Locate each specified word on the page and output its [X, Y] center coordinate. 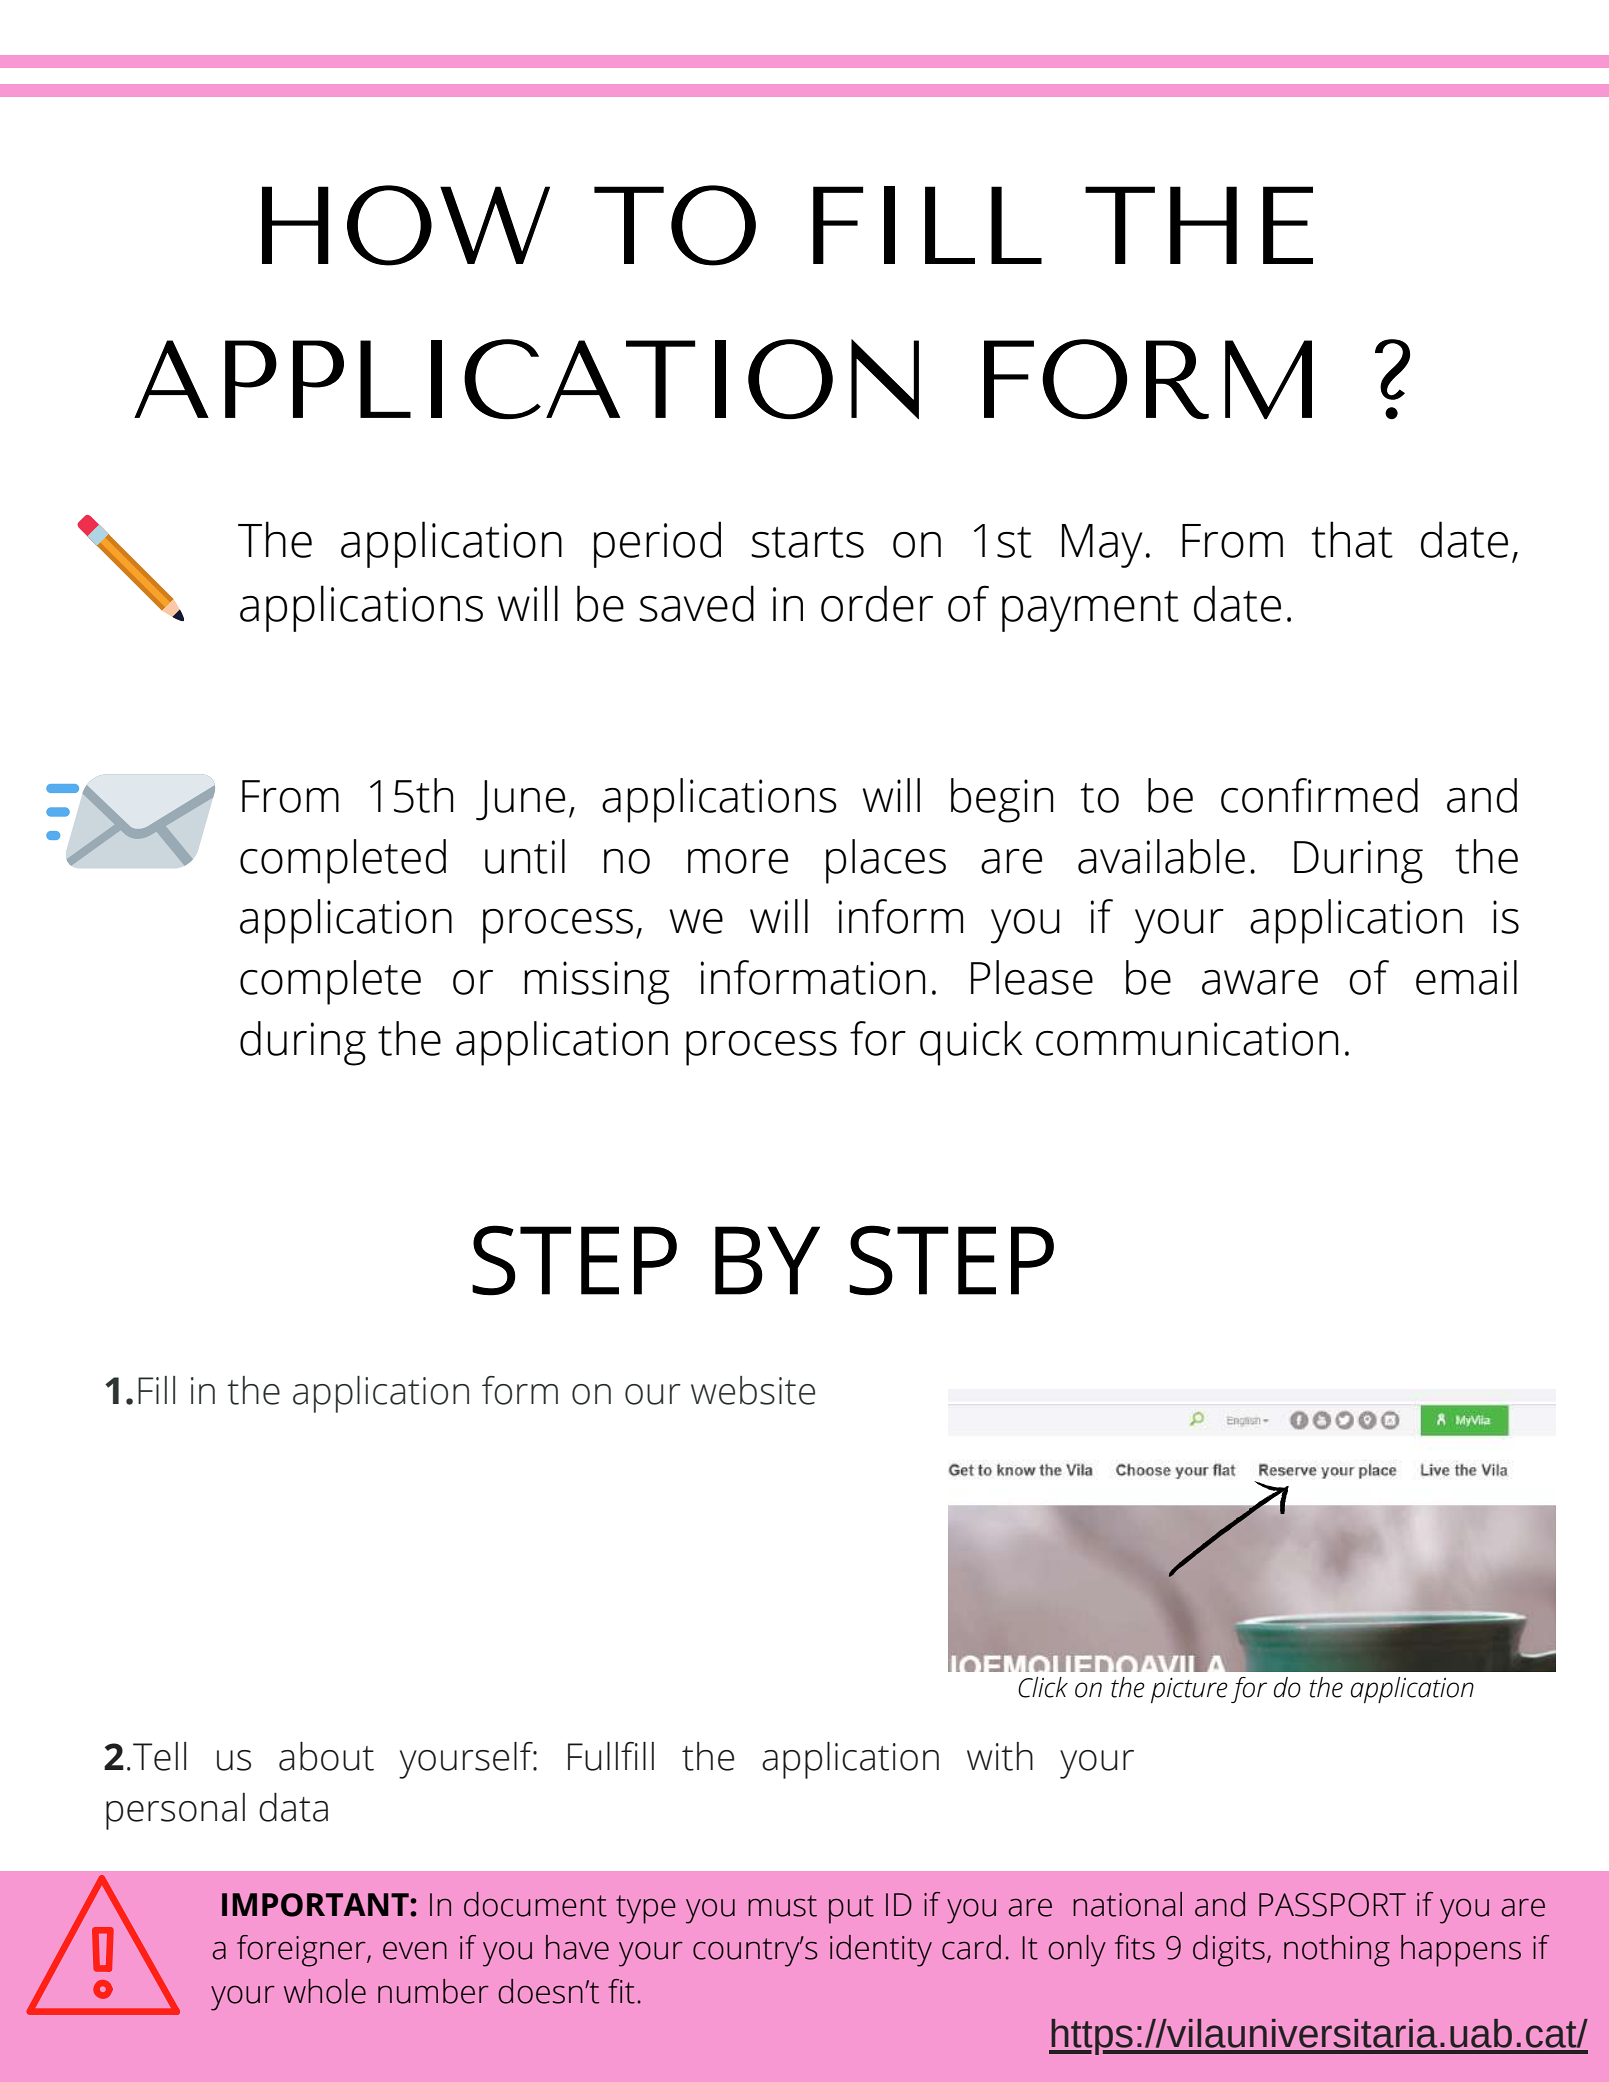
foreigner [302, 1951]
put [851, 1909]
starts [807, 542]
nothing [1337, 1951]
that [1352, 539]
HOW [406, 225]
